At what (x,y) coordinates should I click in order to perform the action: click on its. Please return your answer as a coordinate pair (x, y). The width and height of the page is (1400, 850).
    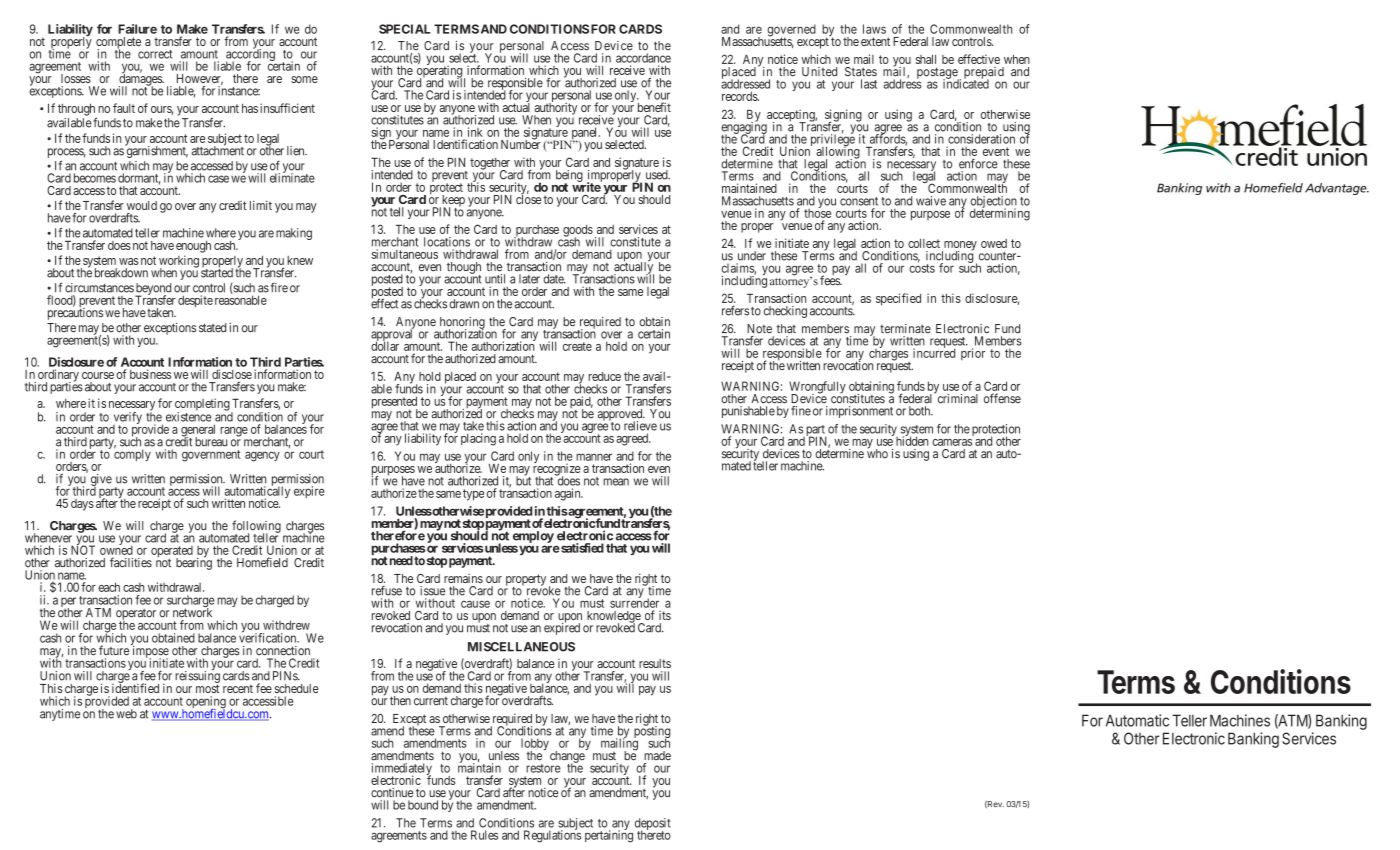
    Looking at the image, I should click on (665, 615).
